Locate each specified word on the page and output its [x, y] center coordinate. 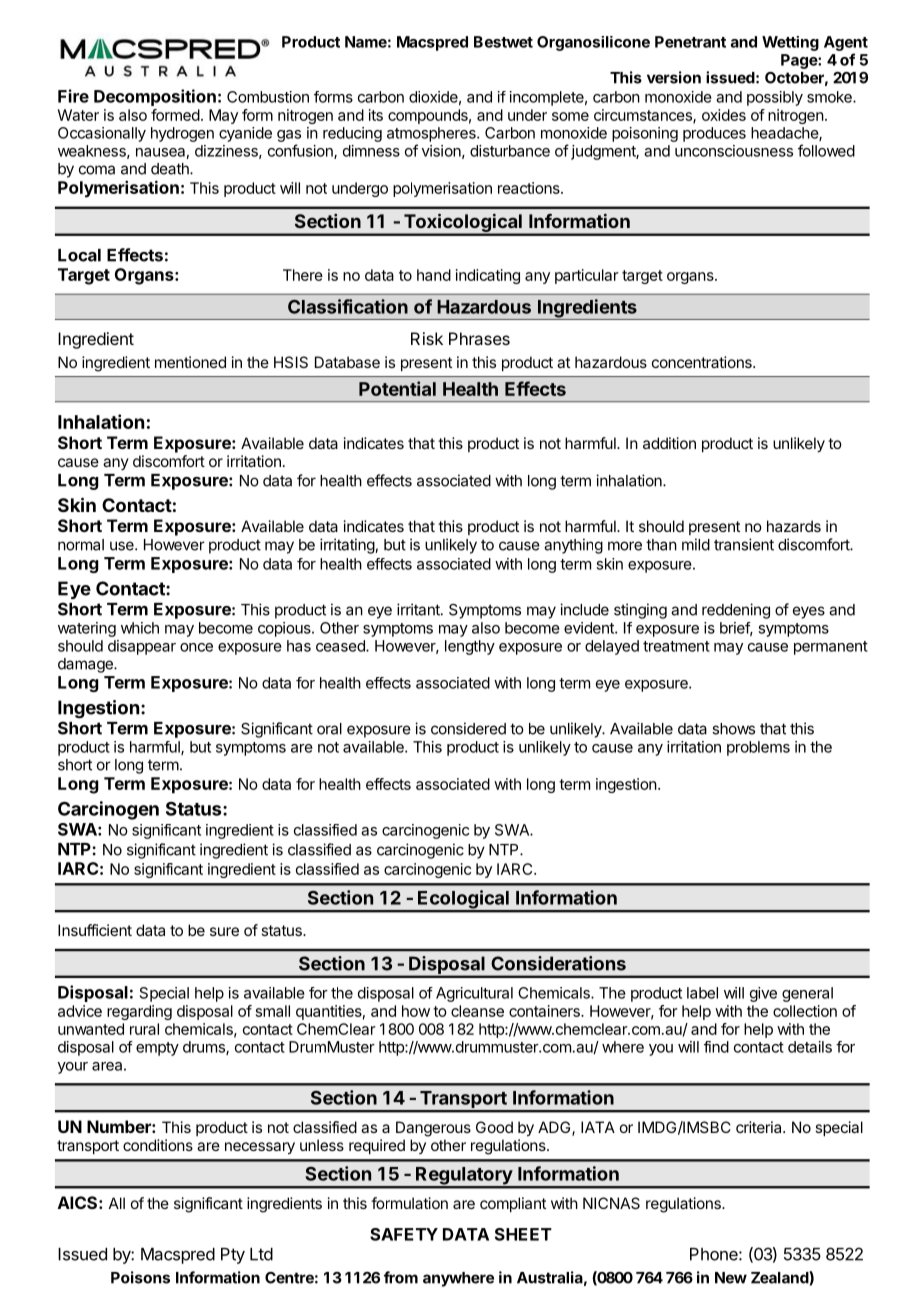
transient [744, 544]
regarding [139, 1012]
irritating [348, 546]
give [763, 994]
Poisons [140, 1277]
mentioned [190, 362]
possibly [775, 98]
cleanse [477, 1011]
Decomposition [155, 97]
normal [81, 545]
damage [86, 665]
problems [758, 748]
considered [468, 728]
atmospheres [432, 134]
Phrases [479, 338]
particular [587, 276]
